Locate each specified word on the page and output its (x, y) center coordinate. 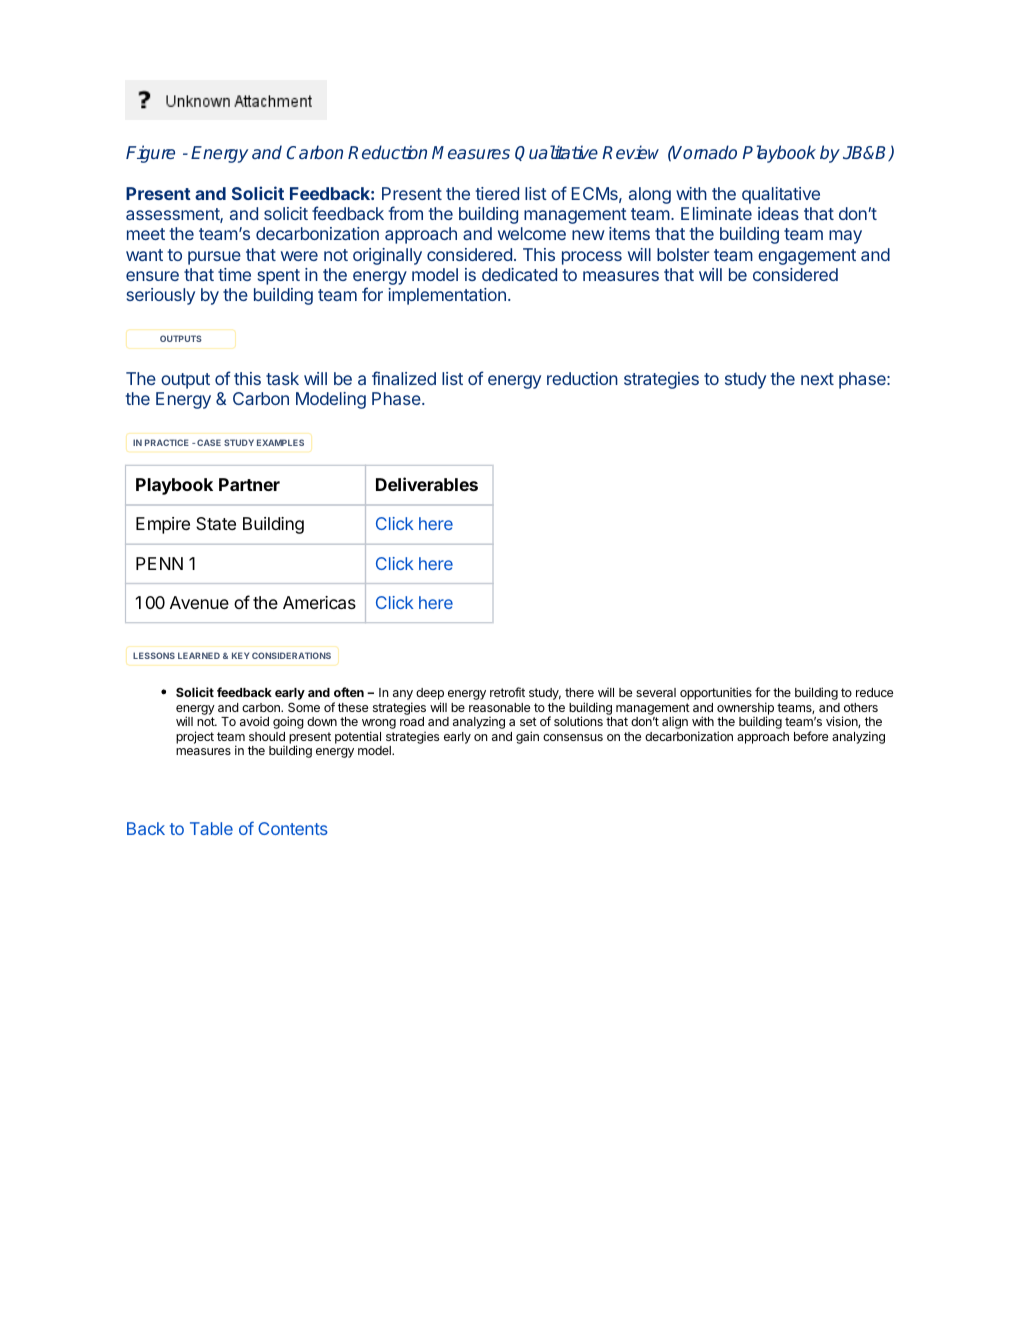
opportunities (716, 693)
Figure (150, 154)
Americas (319, 603)
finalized (404, 378)
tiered (497, 193)
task (282, 378)
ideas (778, 213)
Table (211, 828)
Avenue (199, 602)
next (817, 379)
